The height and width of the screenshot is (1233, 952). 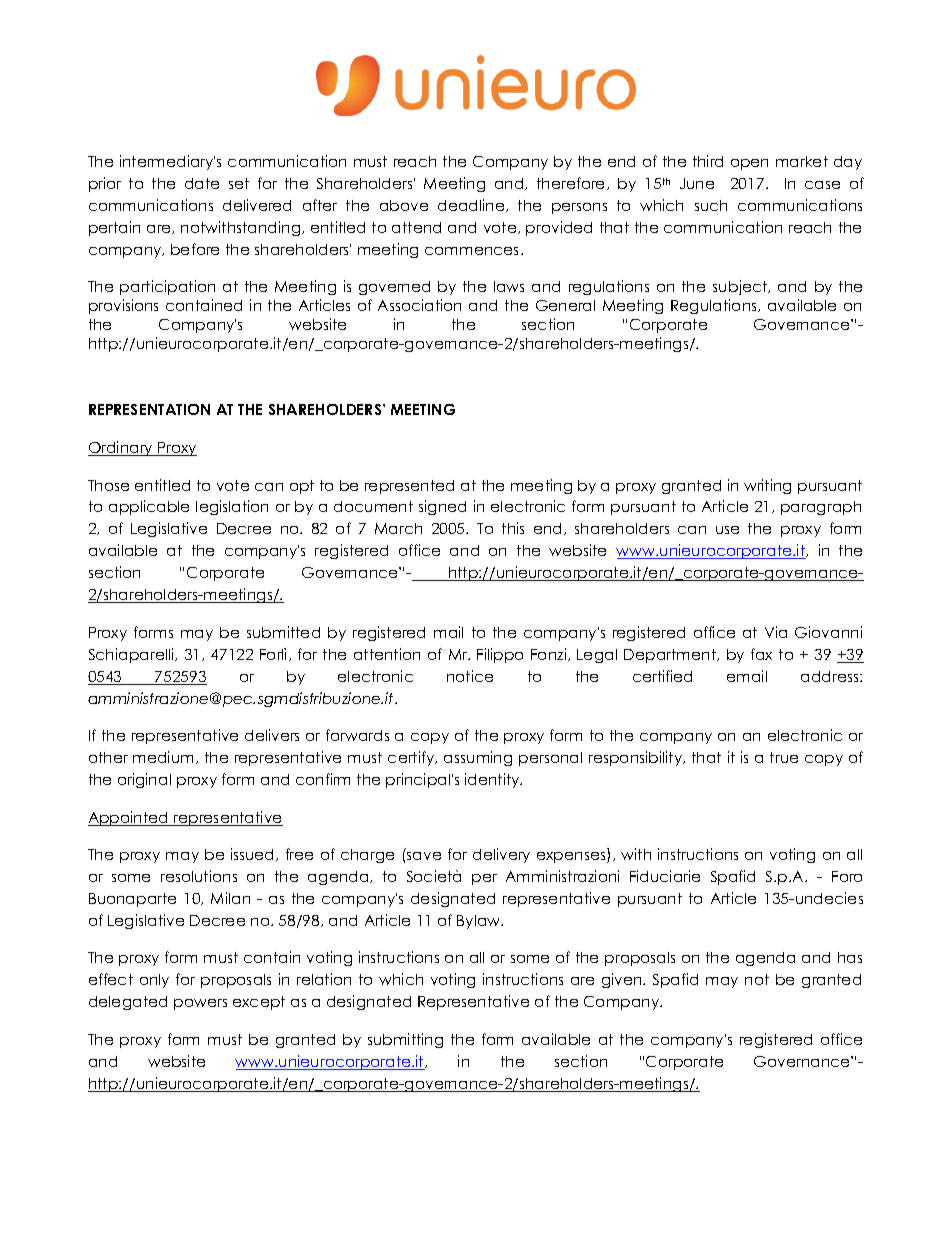 I want to click on writing, so click(x=767, y=486).
